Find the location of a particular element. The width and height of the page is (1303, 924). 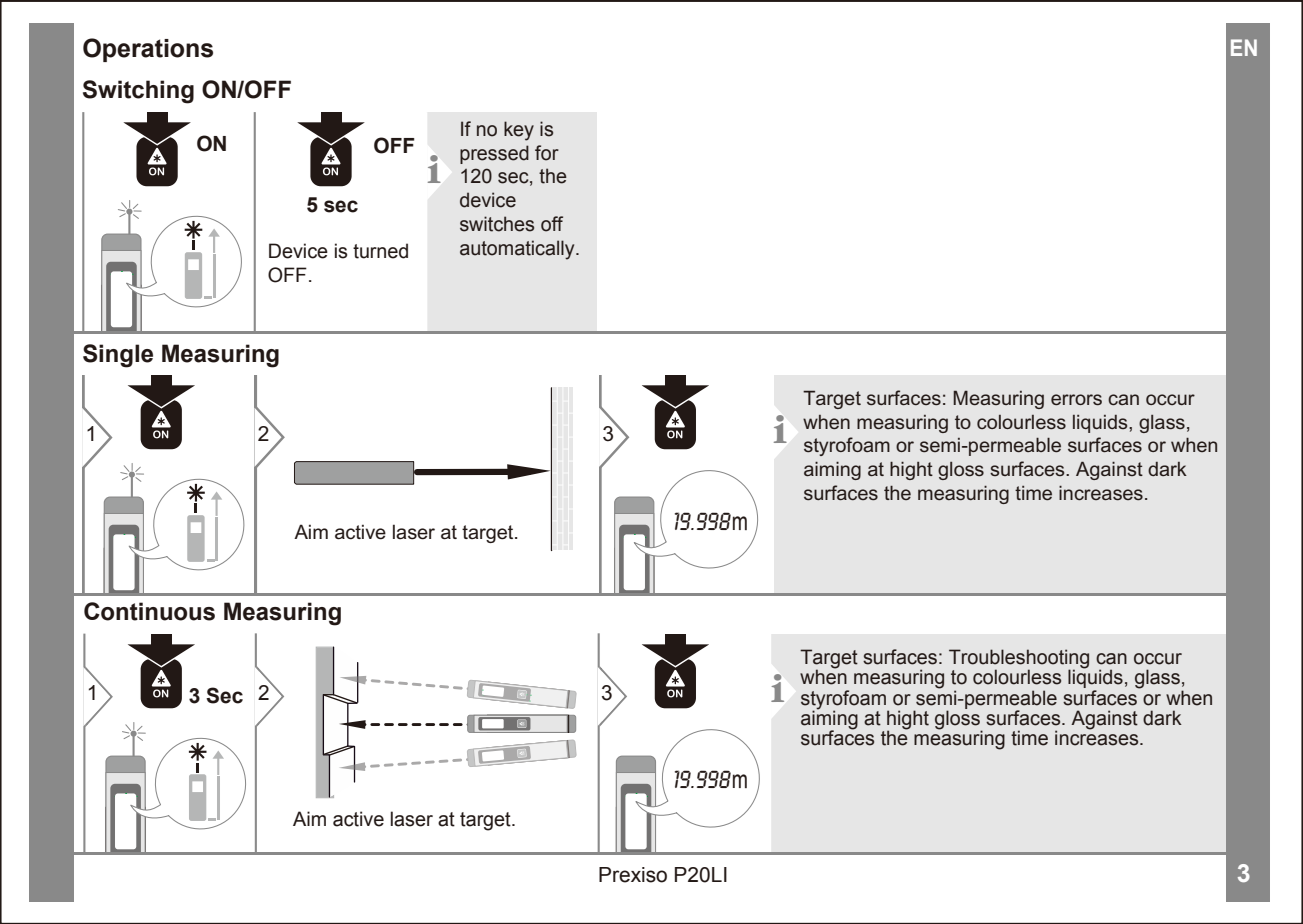

errors is located at coordinates (1076, 400).
